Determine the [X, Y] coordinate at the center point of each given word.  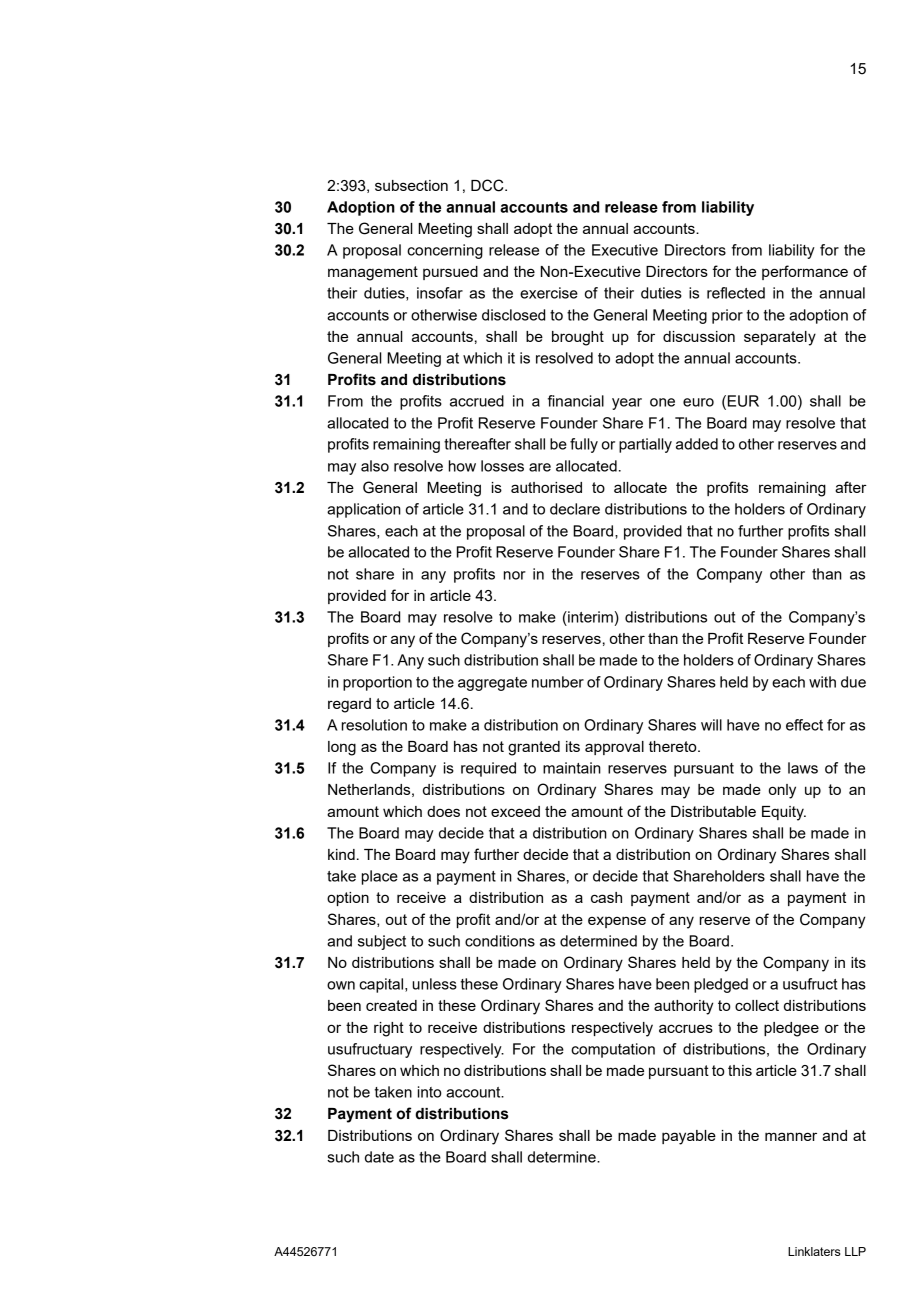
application [364, 510]
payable [689, 1137]
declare [575, 509]
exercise [549, 293]
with [822, 682]
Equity [784, 813]
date [379, 1157]
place [380, 877]
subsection [411, 185]
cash [606, 897]
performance [805, 272]
